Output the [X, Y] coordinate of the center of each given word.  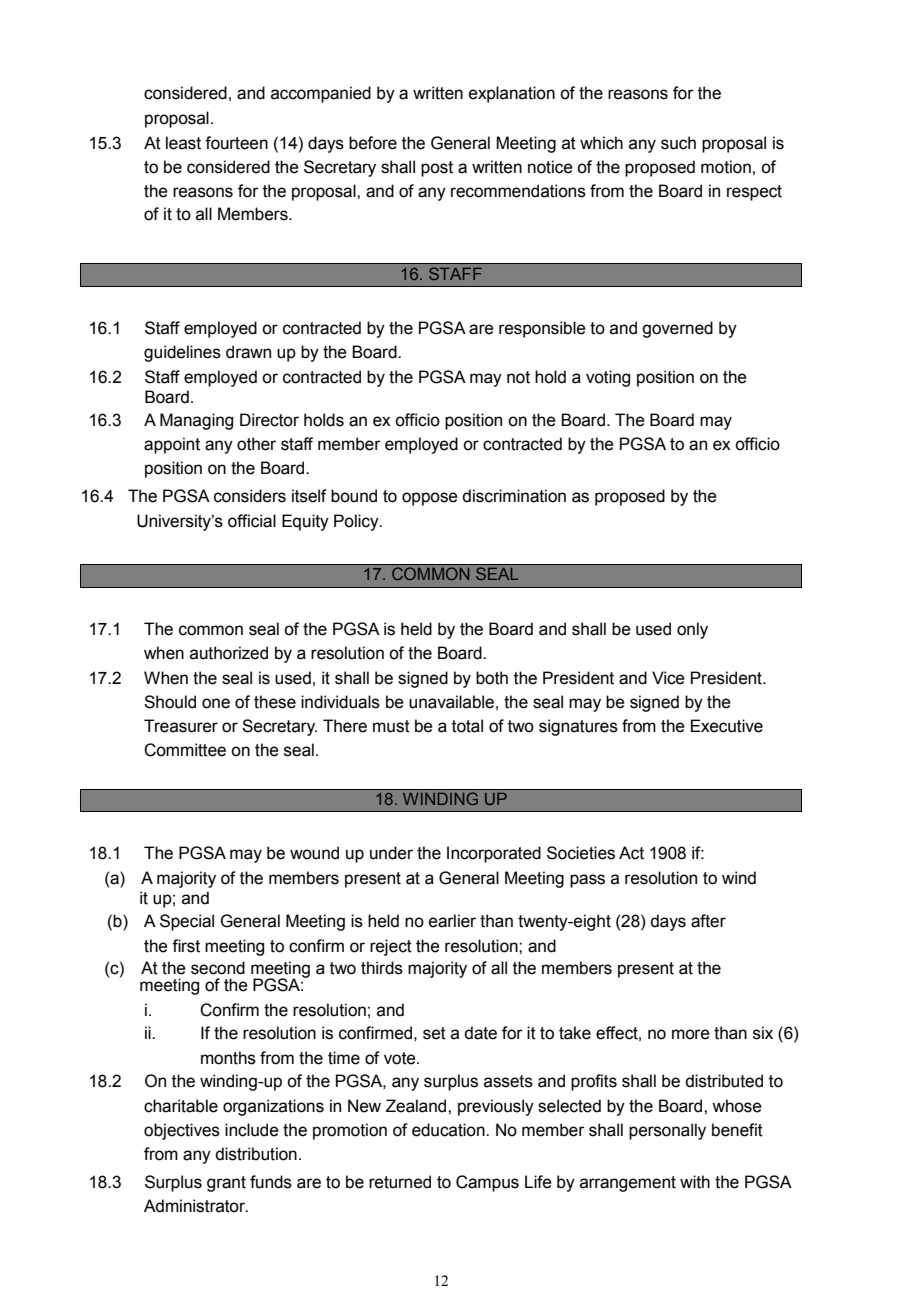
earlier [452, 921]
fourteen [236, 143]
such [678, 143]
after [708, 921]
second [218, 968]
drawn [248, 352]
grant [226, 1184]
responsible [542, 329]
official [252, 521]
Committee [185, 750]
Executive [727, 726]
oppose [430, 499]
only [692, 630]
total [467, 726]
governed [677, 329]
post [437, 169]
